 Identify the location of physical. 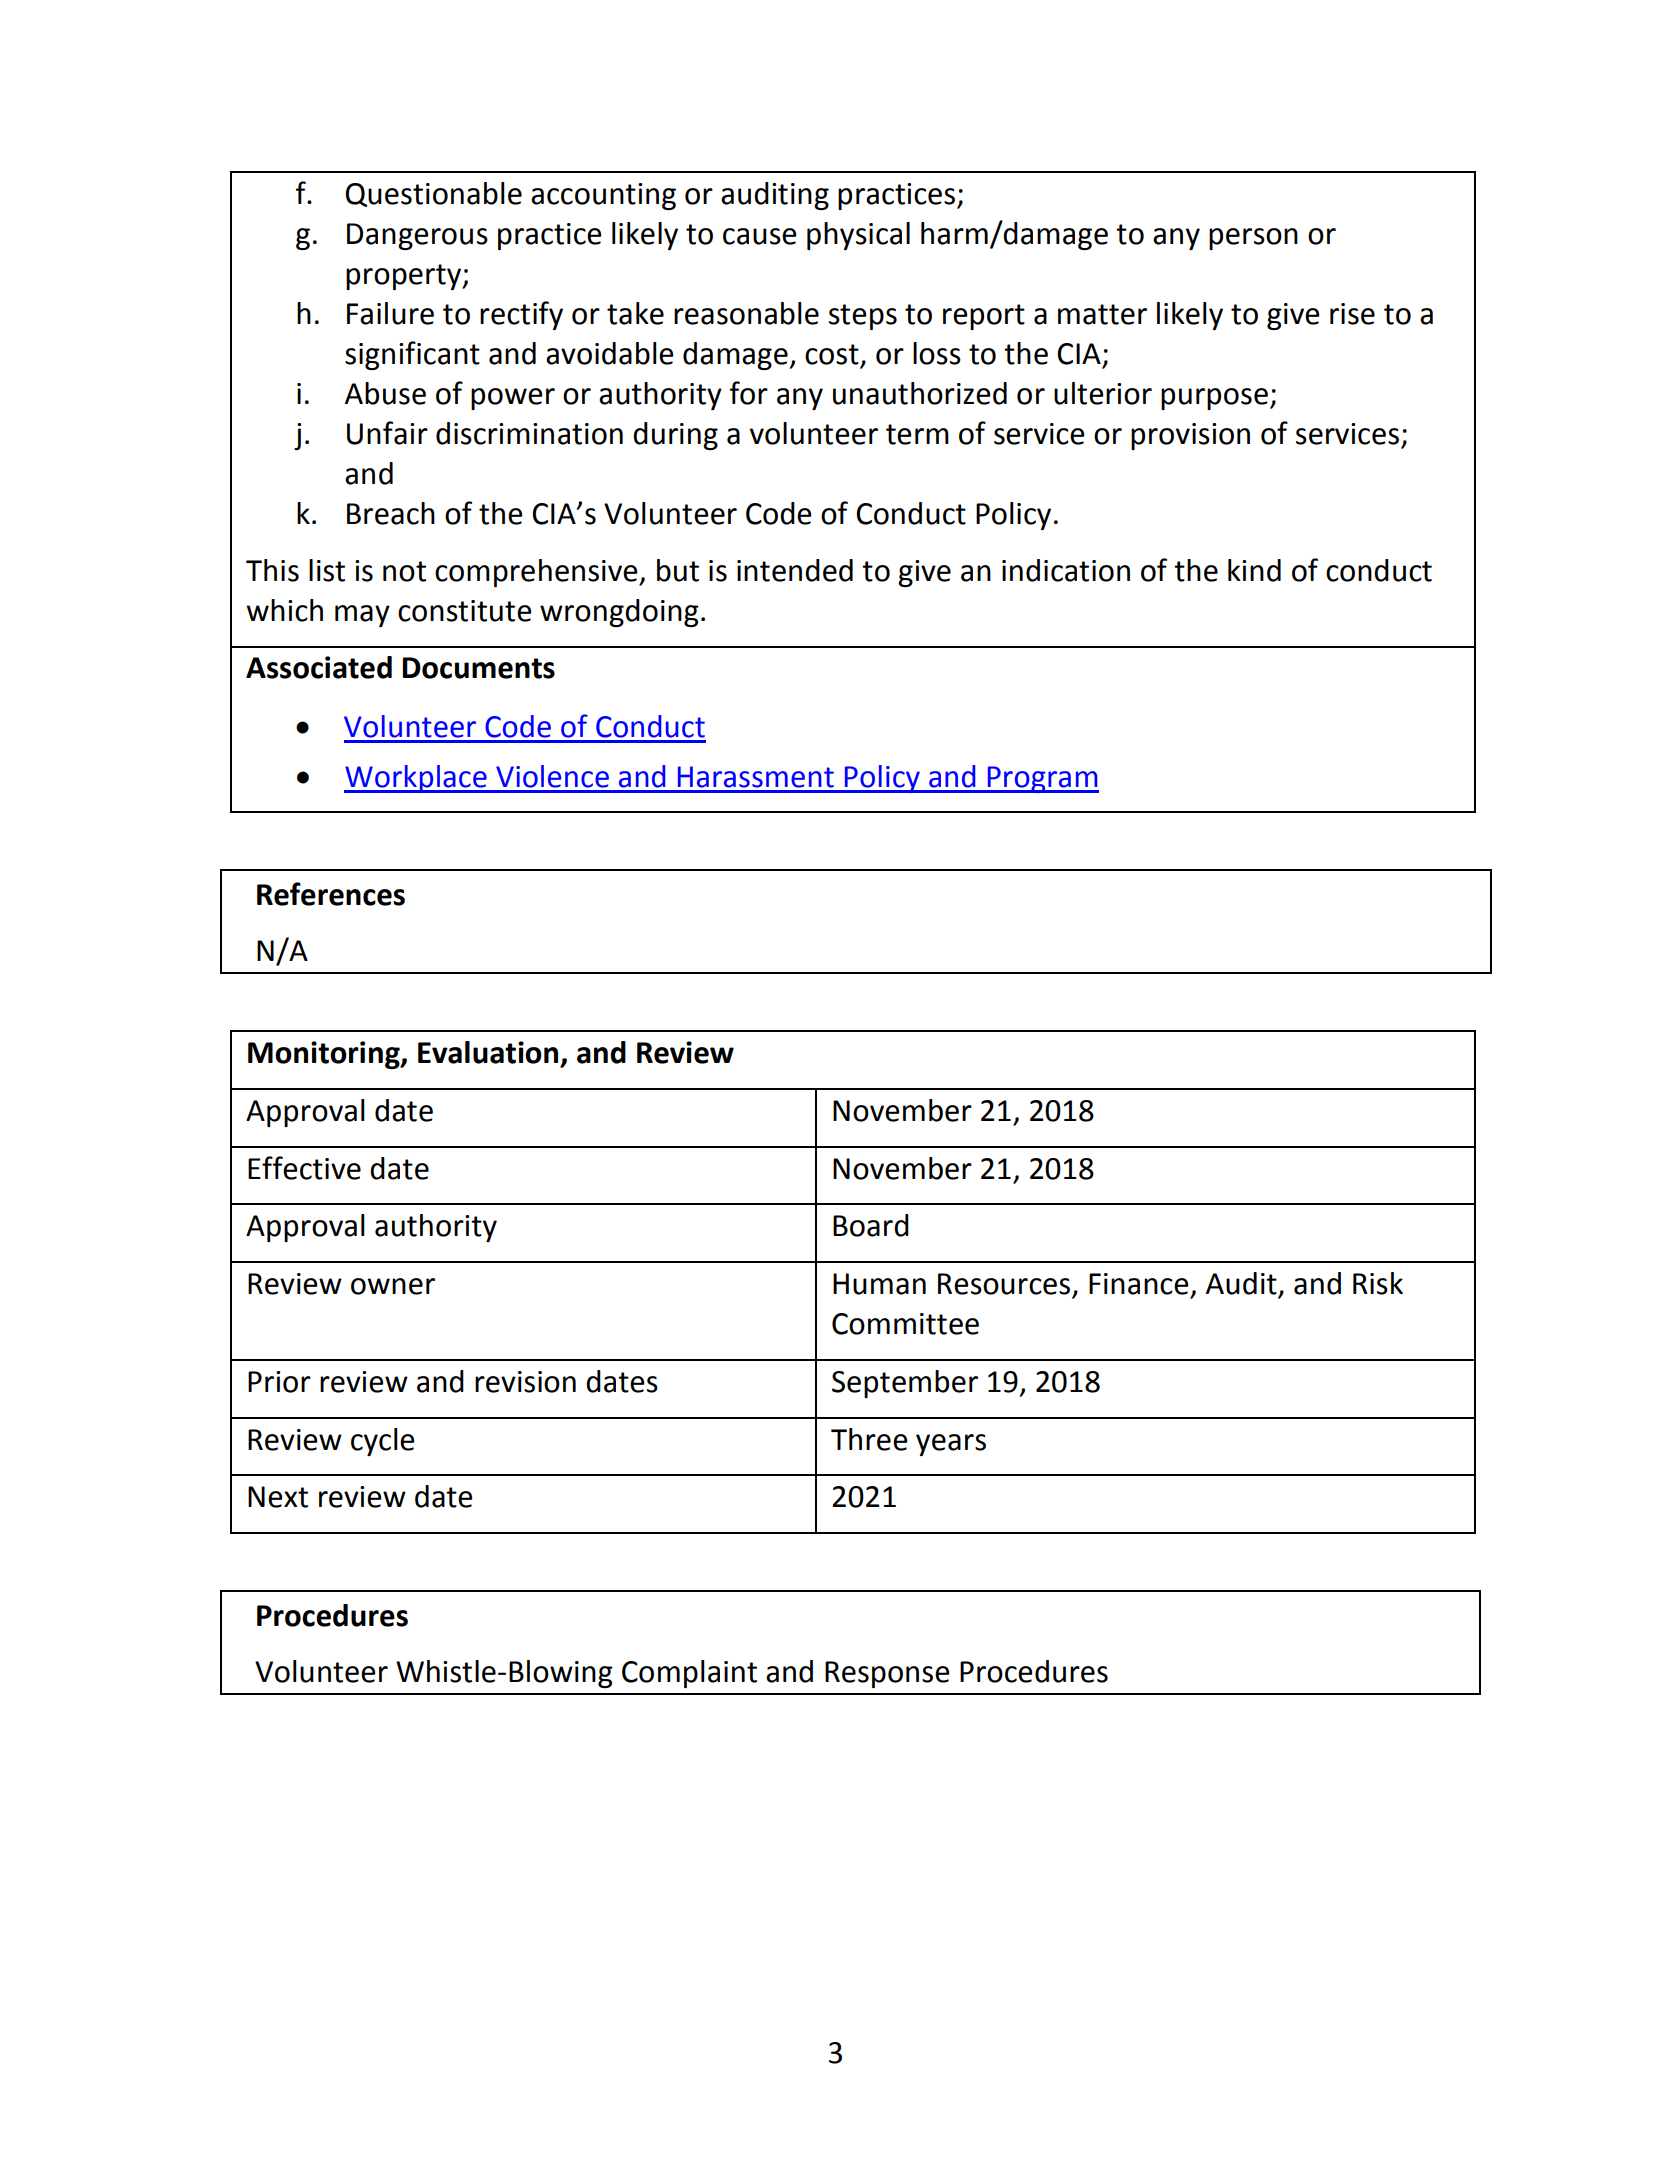
(858, 236).
